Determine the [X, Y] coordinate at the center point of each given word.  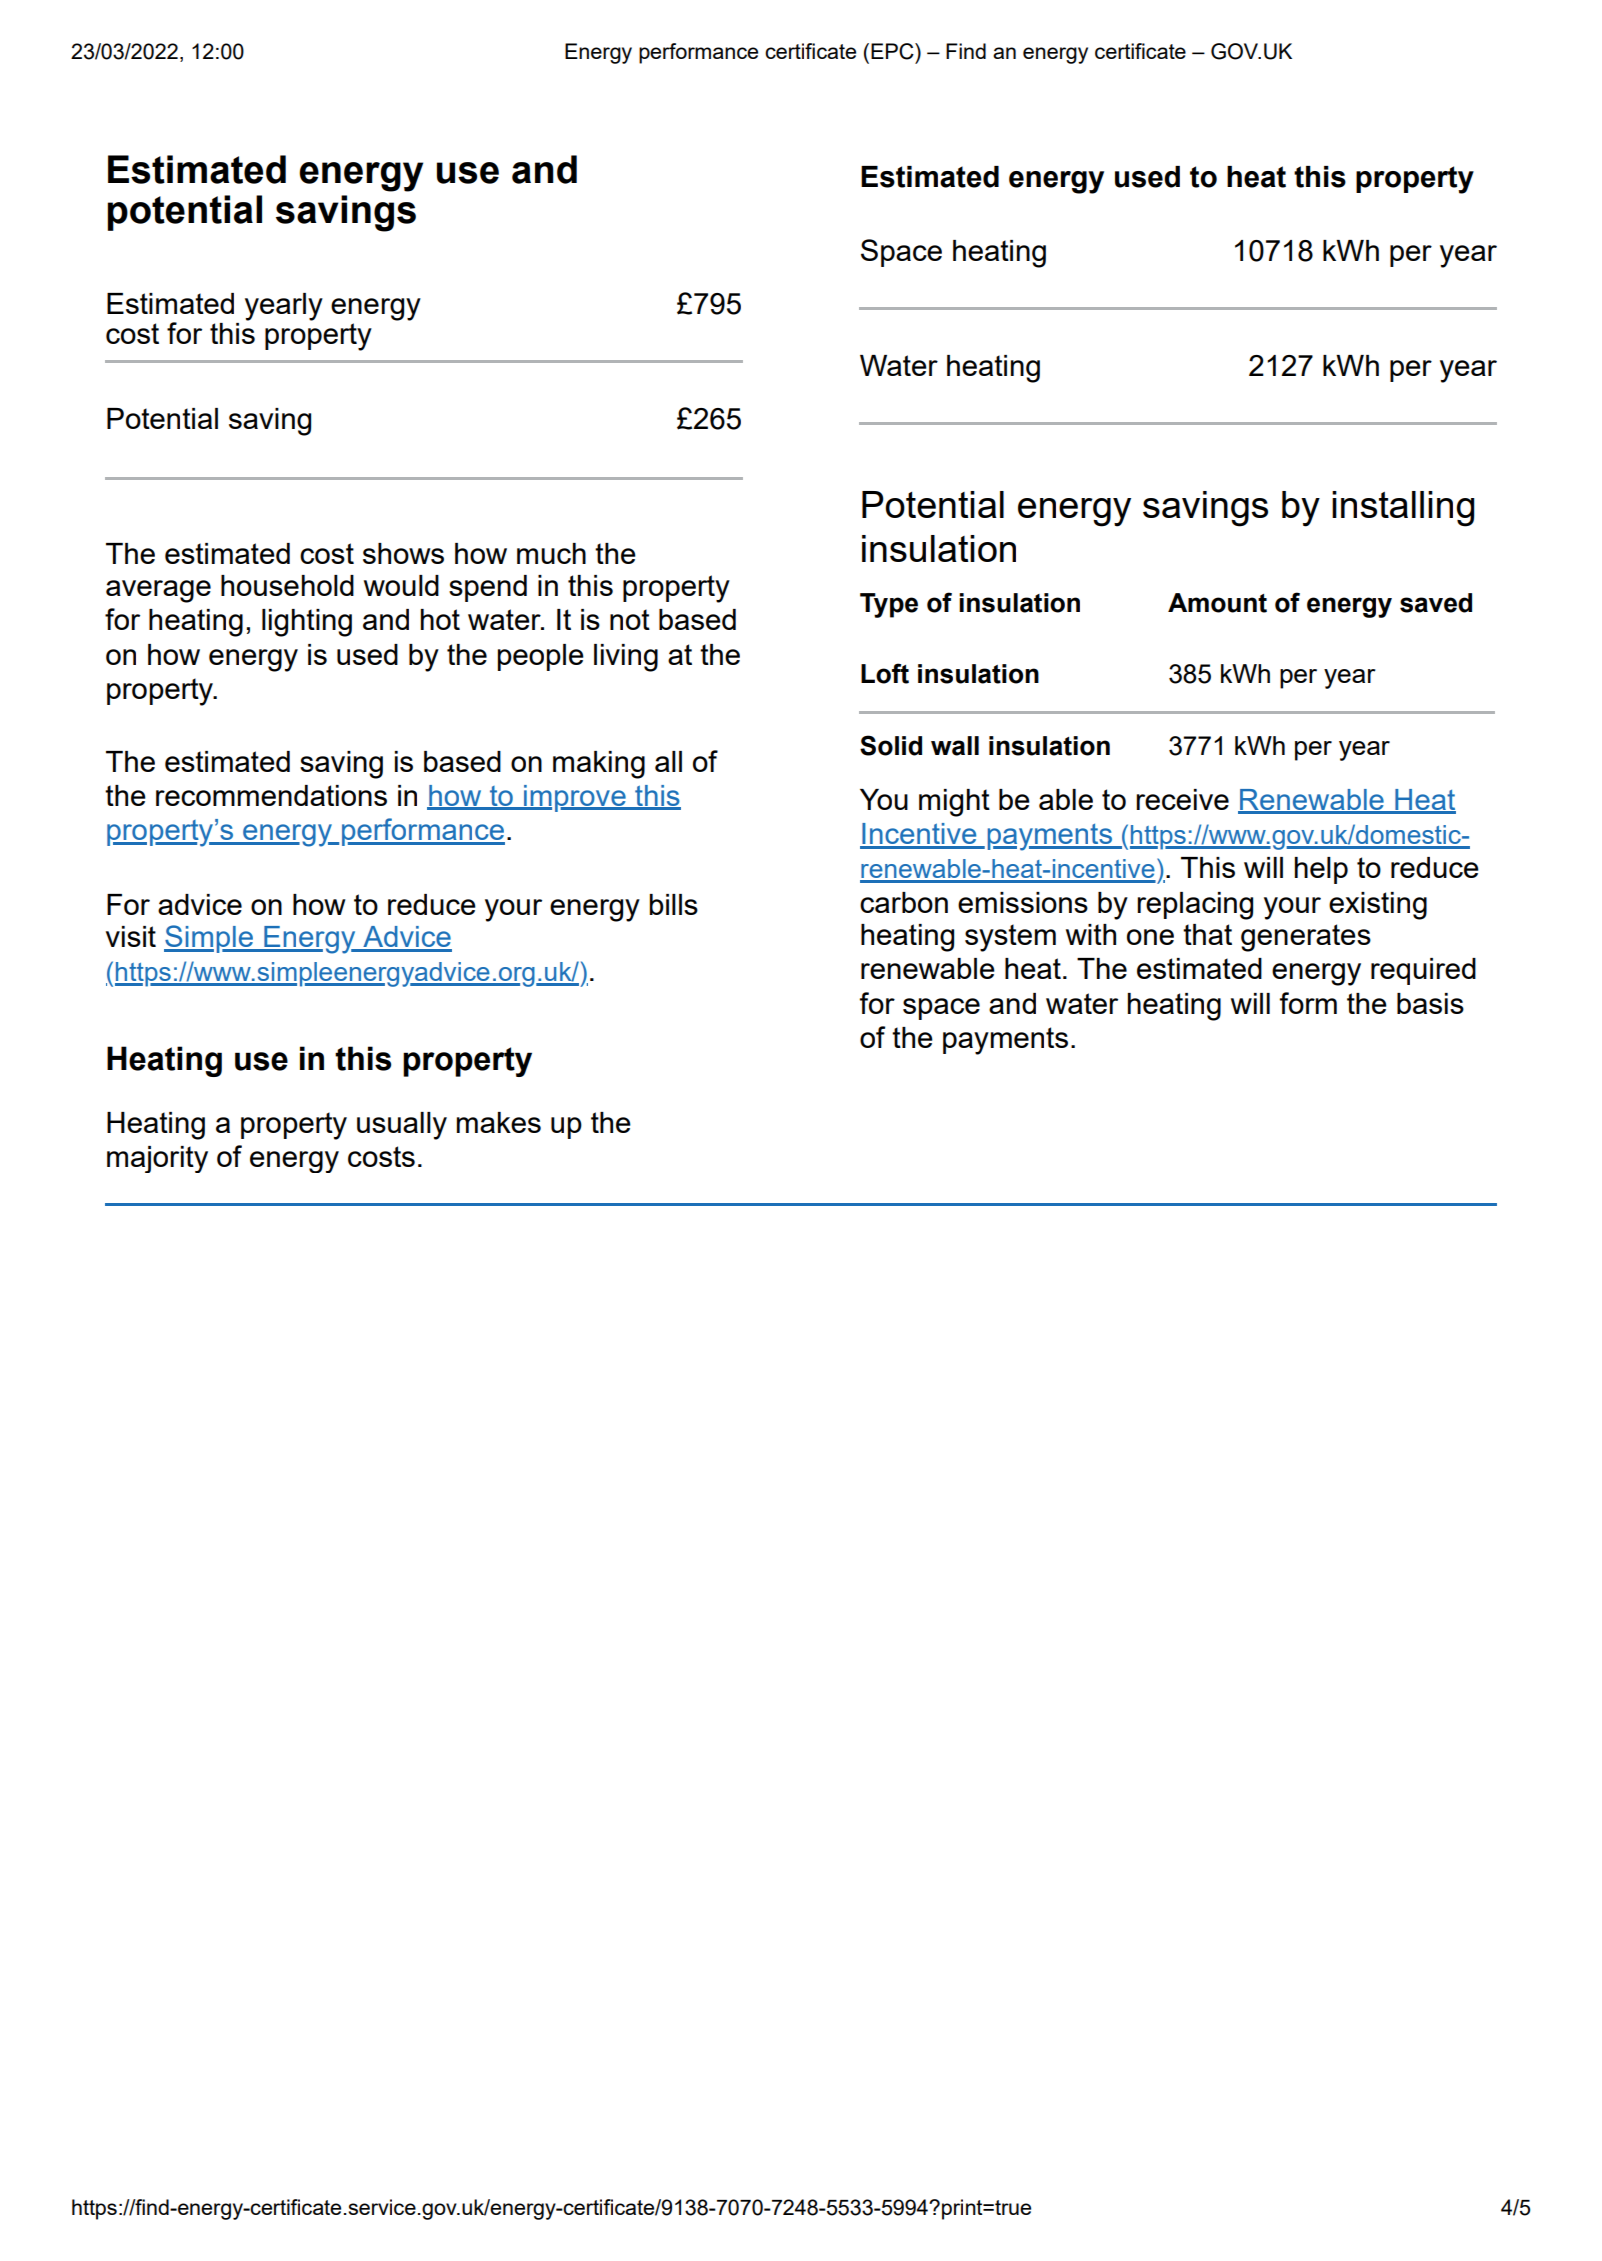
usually [402, 1126]
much [551, 553]
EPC [893, 51]
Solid [891, 745]
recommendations [271, 795]
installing [1403, 509]
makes [499, 1122]
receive [1182, 799]
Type [889, 605]
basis [1430, 1003]
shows [403, 553]
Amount [1217, 603]
